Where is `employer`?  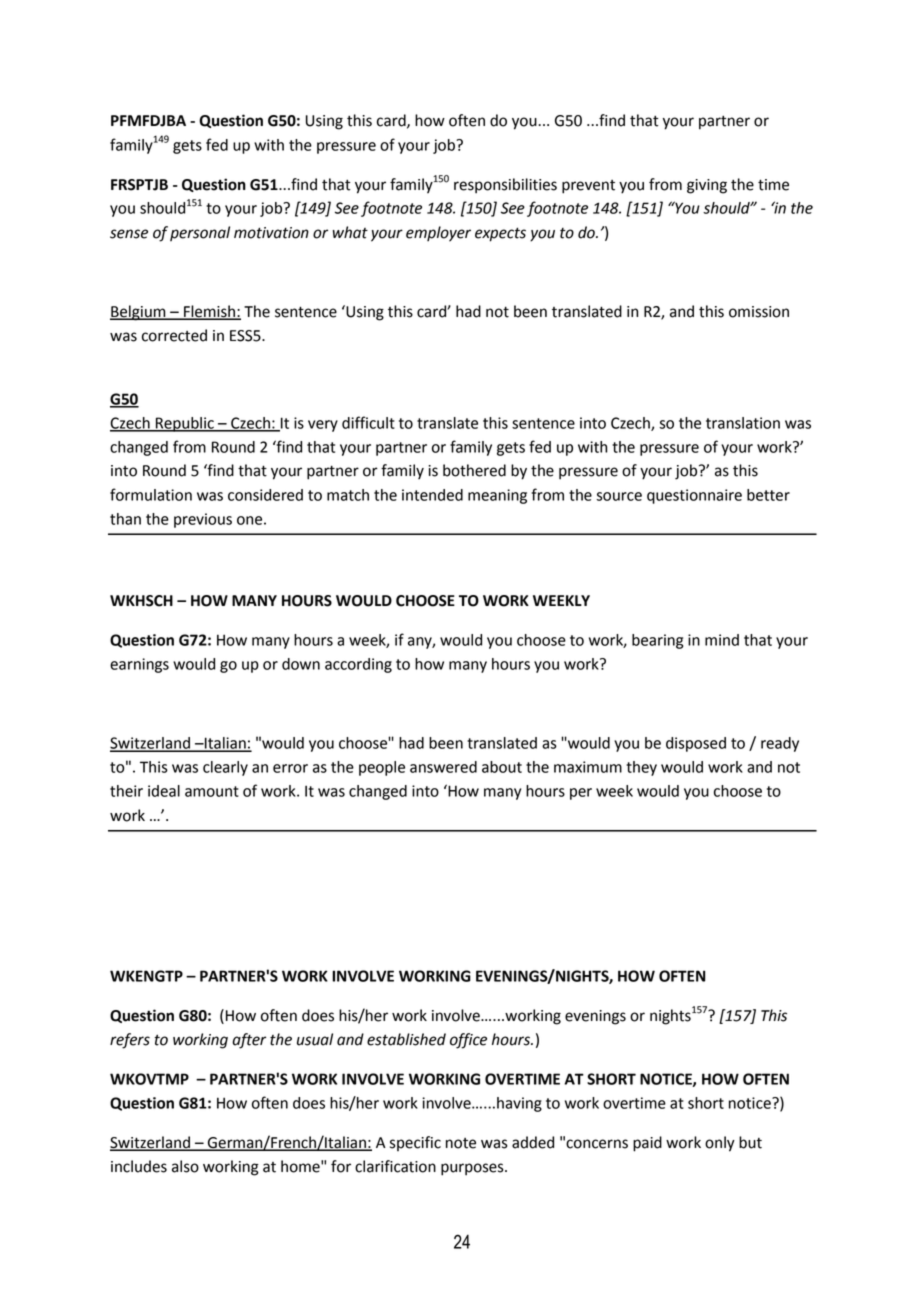
employer is located at coordinates (438, 234).
